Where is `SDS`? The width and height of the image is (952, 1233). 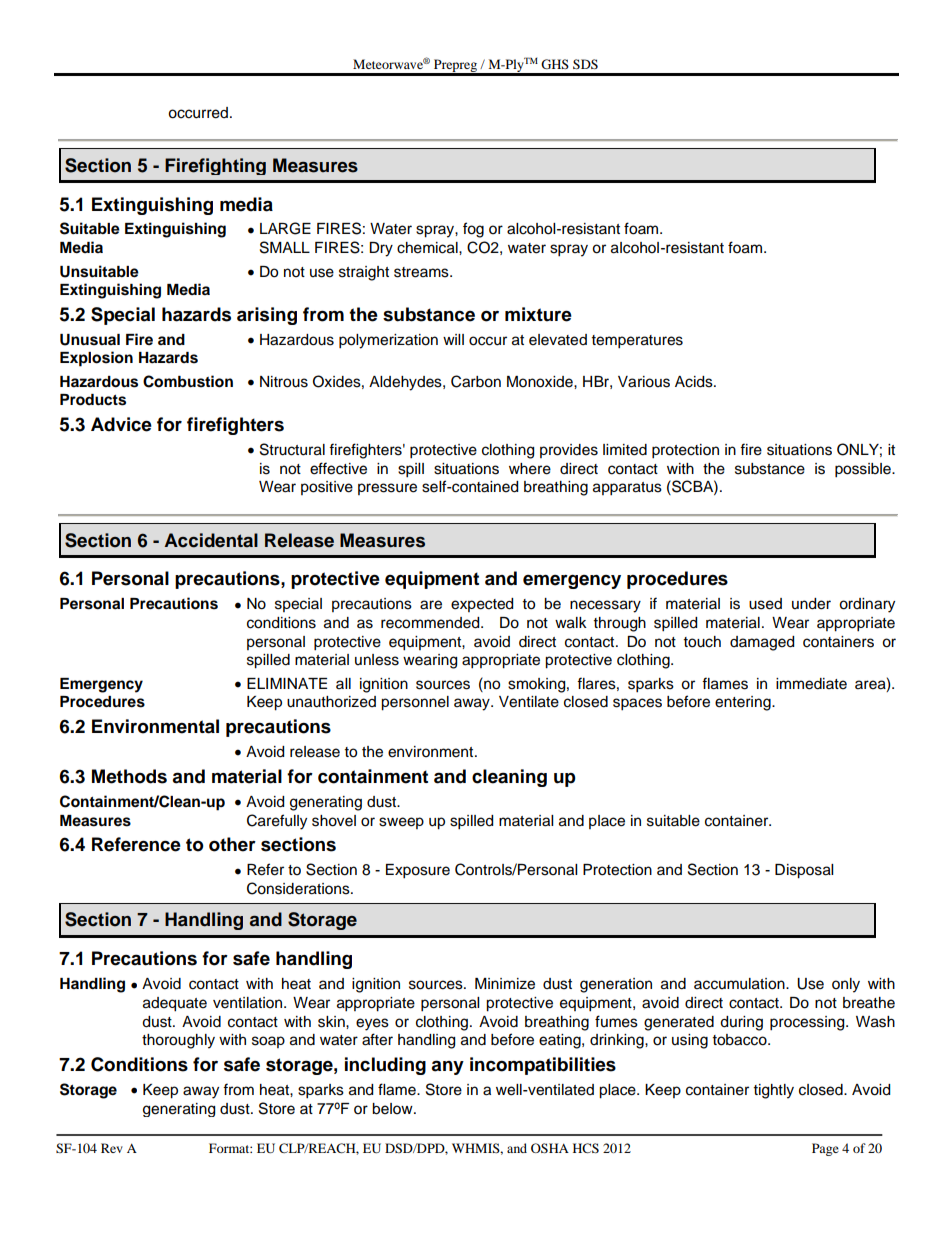 SDS is located at coordinates (585, 64).
